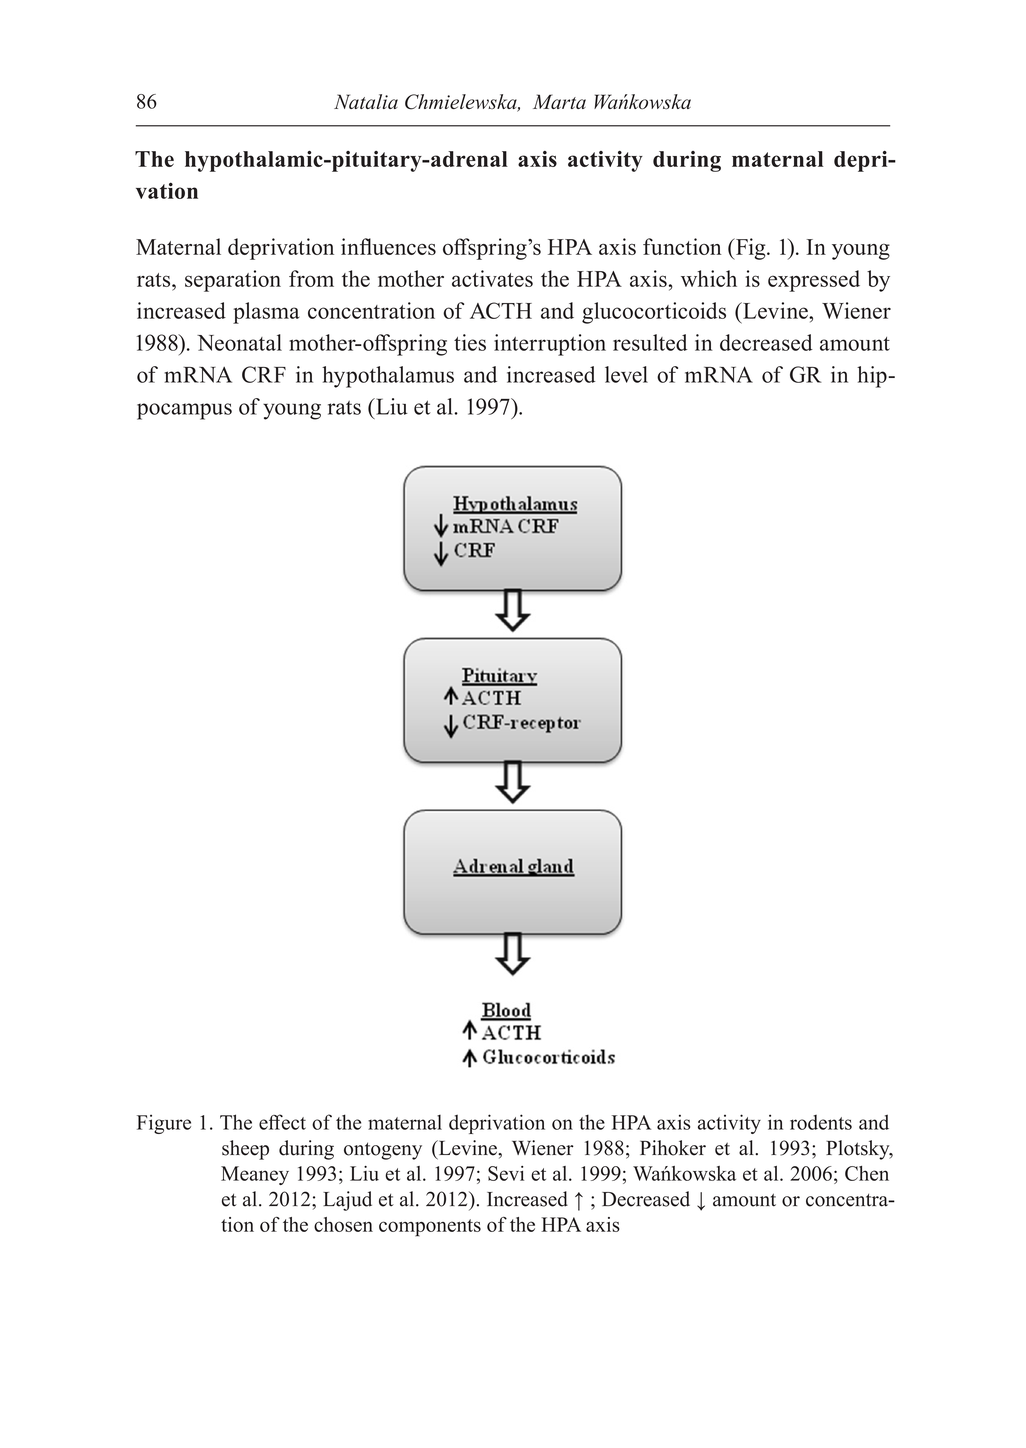 Image resolution: width=1026 pixels, height=1448 pixels. I want to click on level, so click(626, 374).
